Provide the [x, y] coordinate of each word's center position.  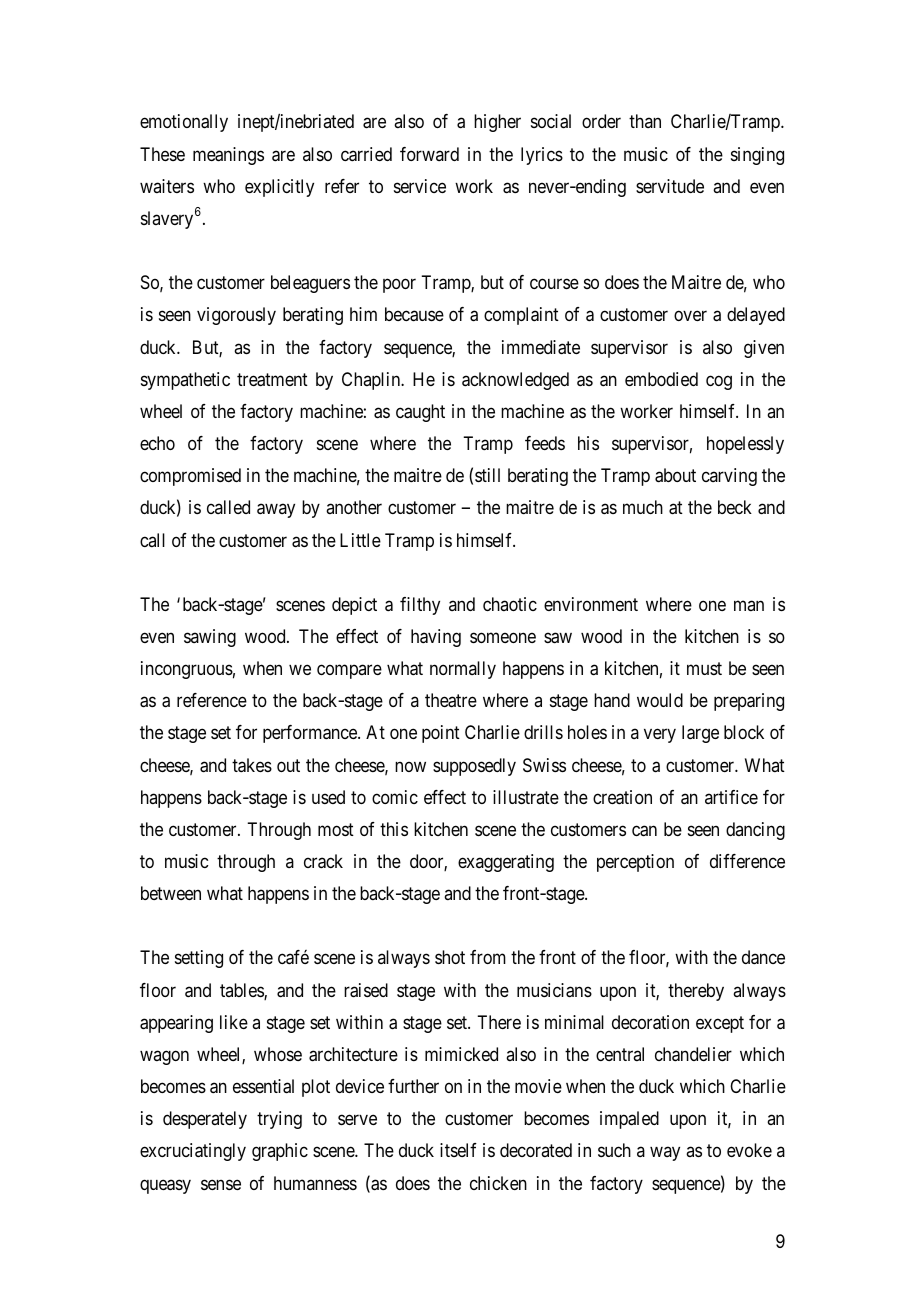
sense [221, 1184]
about [675, 475]
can [644, 831]
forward [429, 154]
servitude [670, 186]
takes [252, 765]
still [487, 475]
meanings [228, 156]
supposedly [474, 767]
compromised [190, 477]
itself [458, 1150]
